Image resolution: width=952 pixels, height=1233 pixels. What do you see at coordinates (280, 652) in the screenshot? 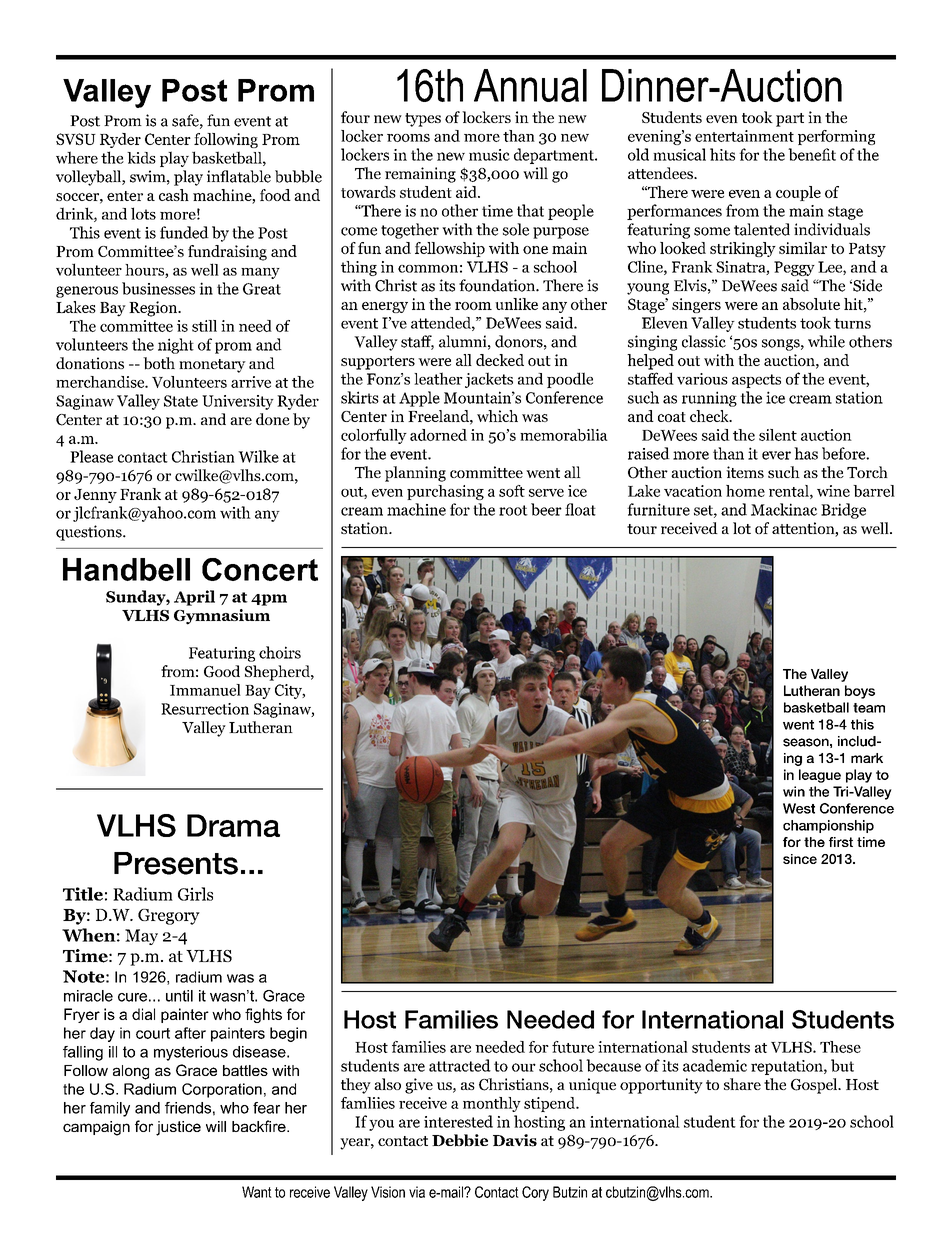
I see `choirs` at bounding box center [280, 652].
